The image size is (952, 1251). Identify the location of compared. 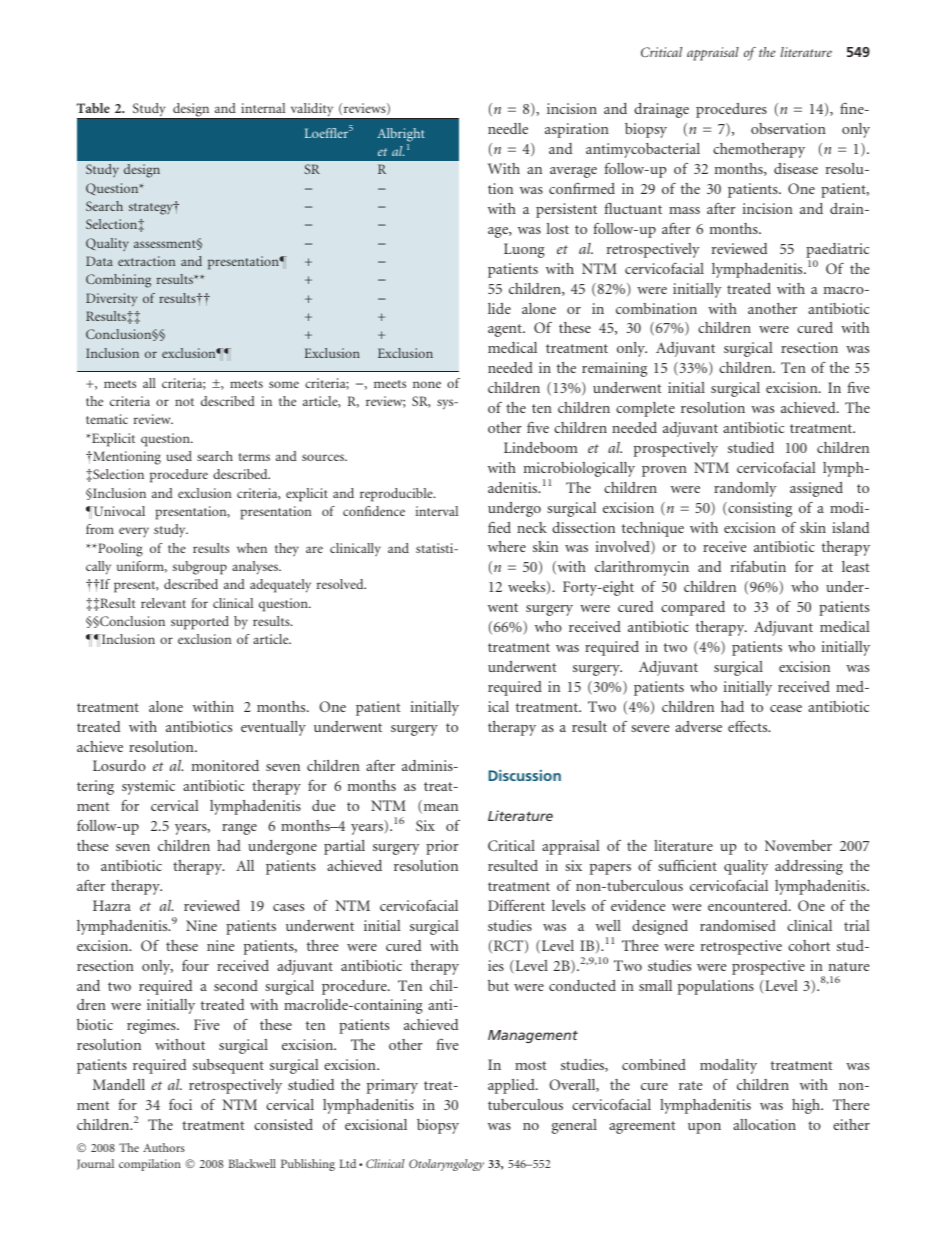
(693, 608).
